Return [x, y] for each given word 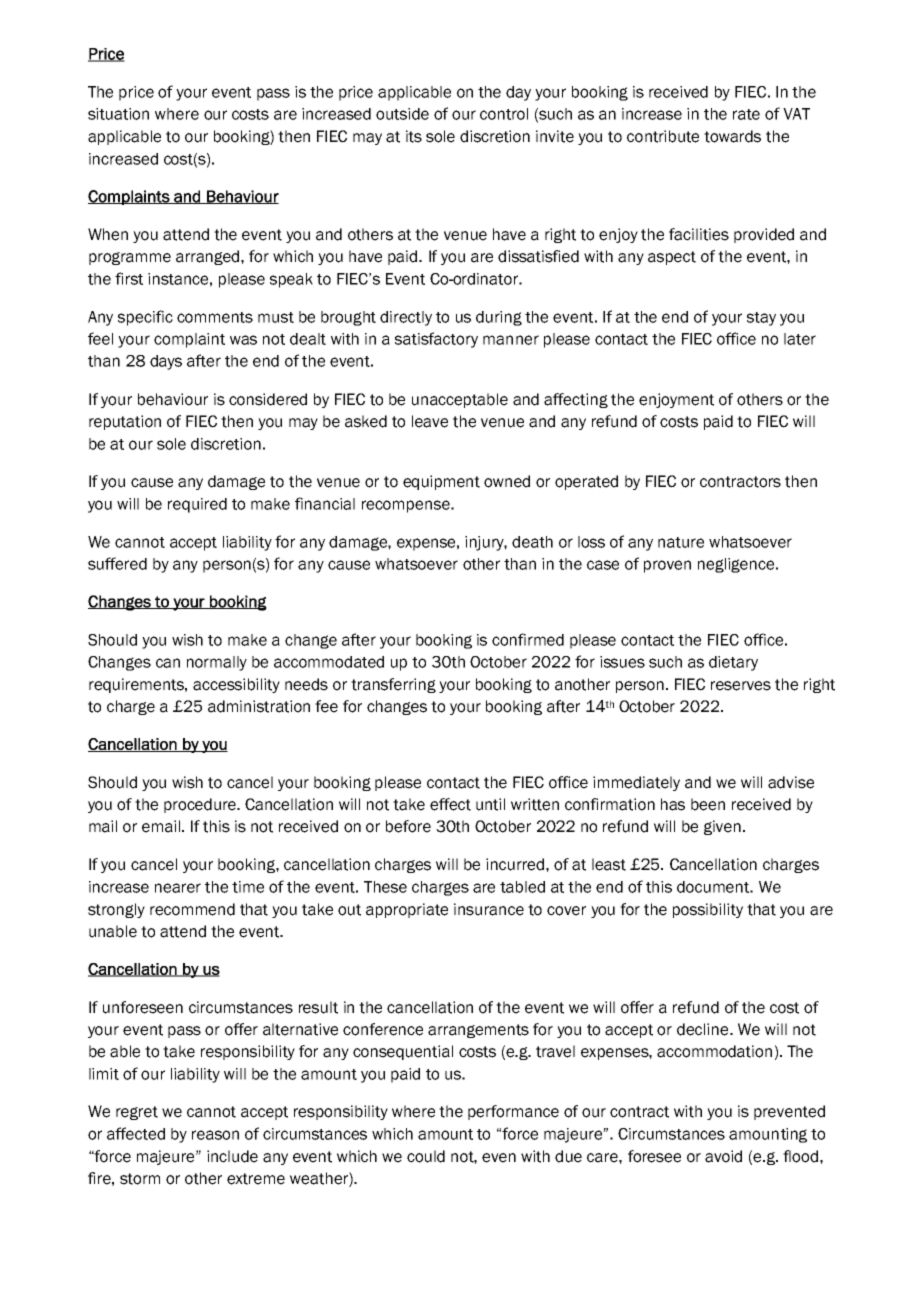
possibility [708, 910]
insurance [489, 909]
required [197, 505]
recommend [192, 909]
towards [732, 136]
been [708, 804]
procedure [201, 805]
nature [681, 542]
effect [450, 804]
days [166, 362]
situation [118, 114]
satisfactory [436, 340]
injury [486, 543]
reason [215, 1135]
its [414, 136]
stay [761, 319]
